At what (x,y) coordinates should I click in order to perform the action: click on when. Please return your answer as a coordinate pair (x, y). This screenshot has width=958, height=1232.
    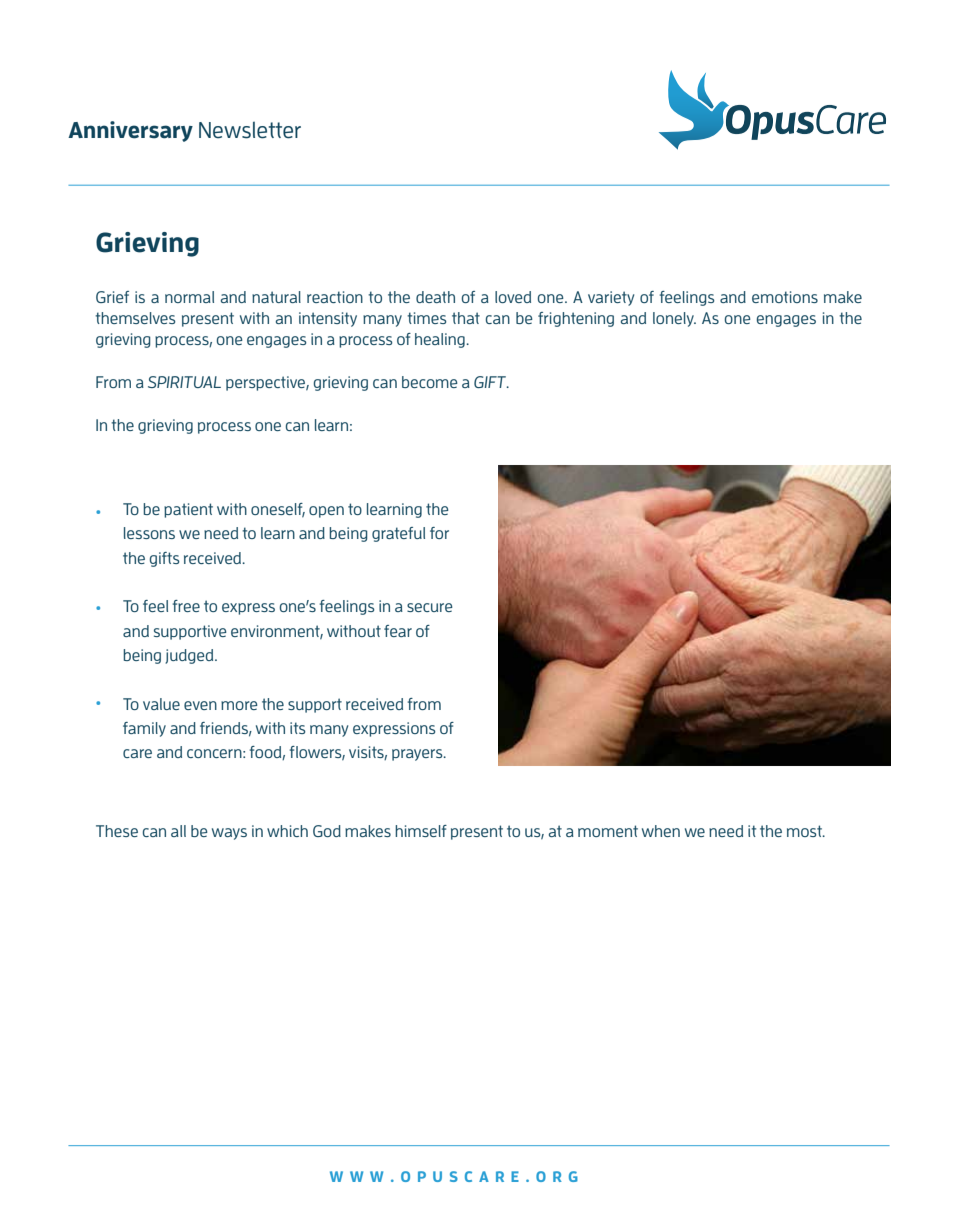
    Looking at the image, I should click on (661, 831).
